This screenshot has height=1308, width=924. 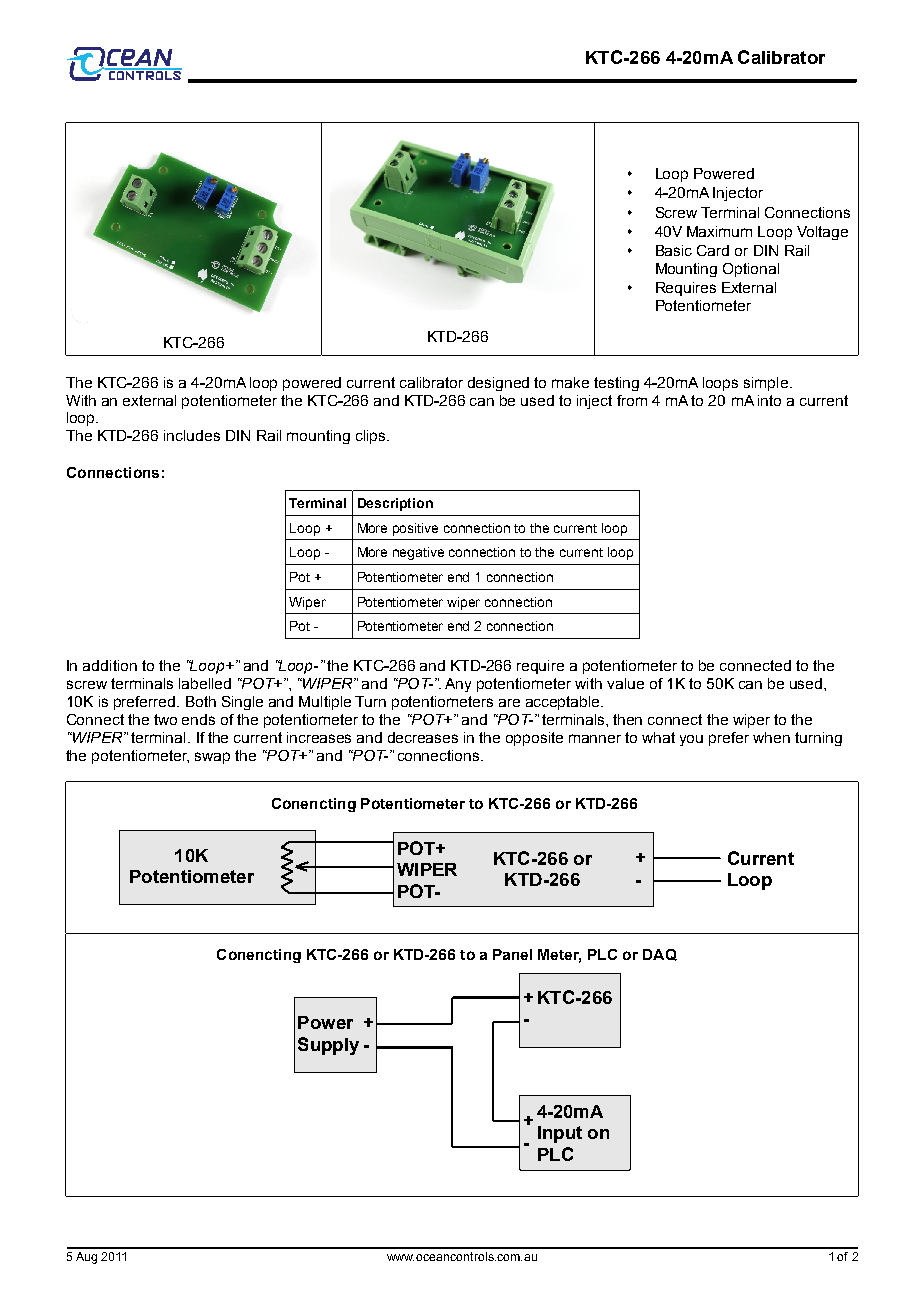 I want to click on includes, so click(x=192, y=435).
